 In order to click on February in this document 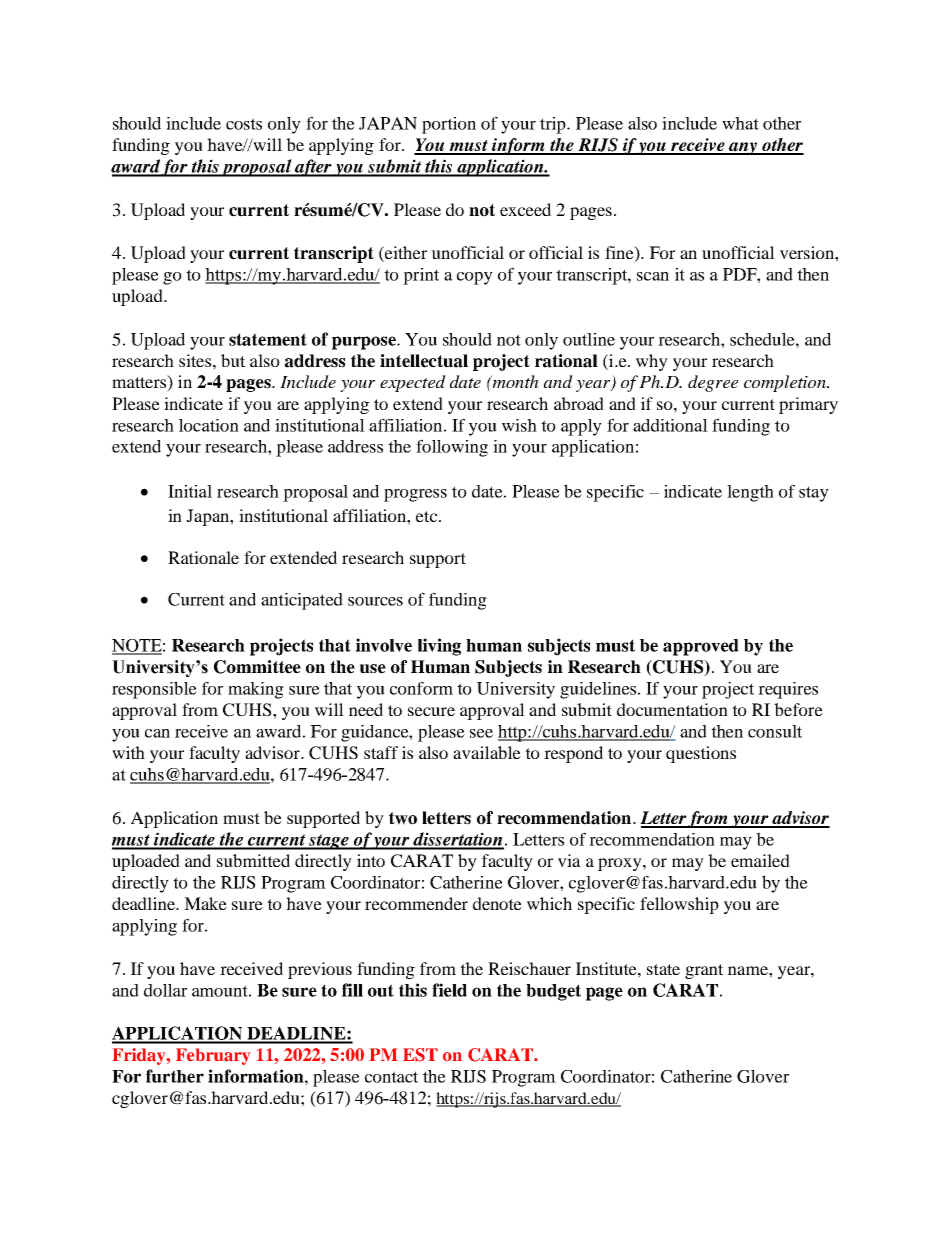, I will do `click(213, 1056)`.
